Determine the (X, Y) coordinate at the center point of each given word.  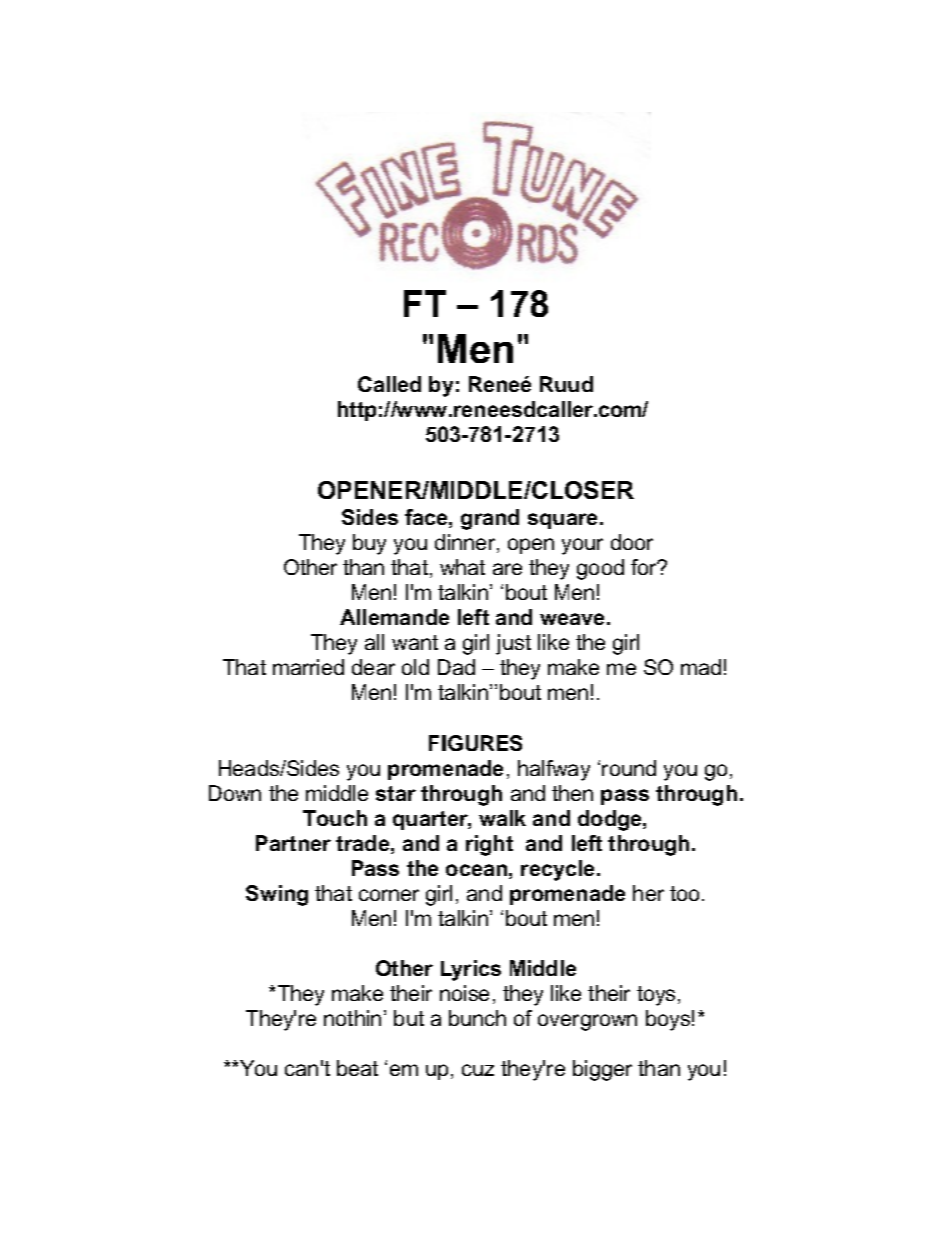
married (308, 667)
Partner (293, 843)
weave (572, 619)
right (489, 845)
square (562, 521)
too (684, 893)
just (513, 644)
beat (357, 1068)
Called (389, 384)
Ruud (566, 384)
